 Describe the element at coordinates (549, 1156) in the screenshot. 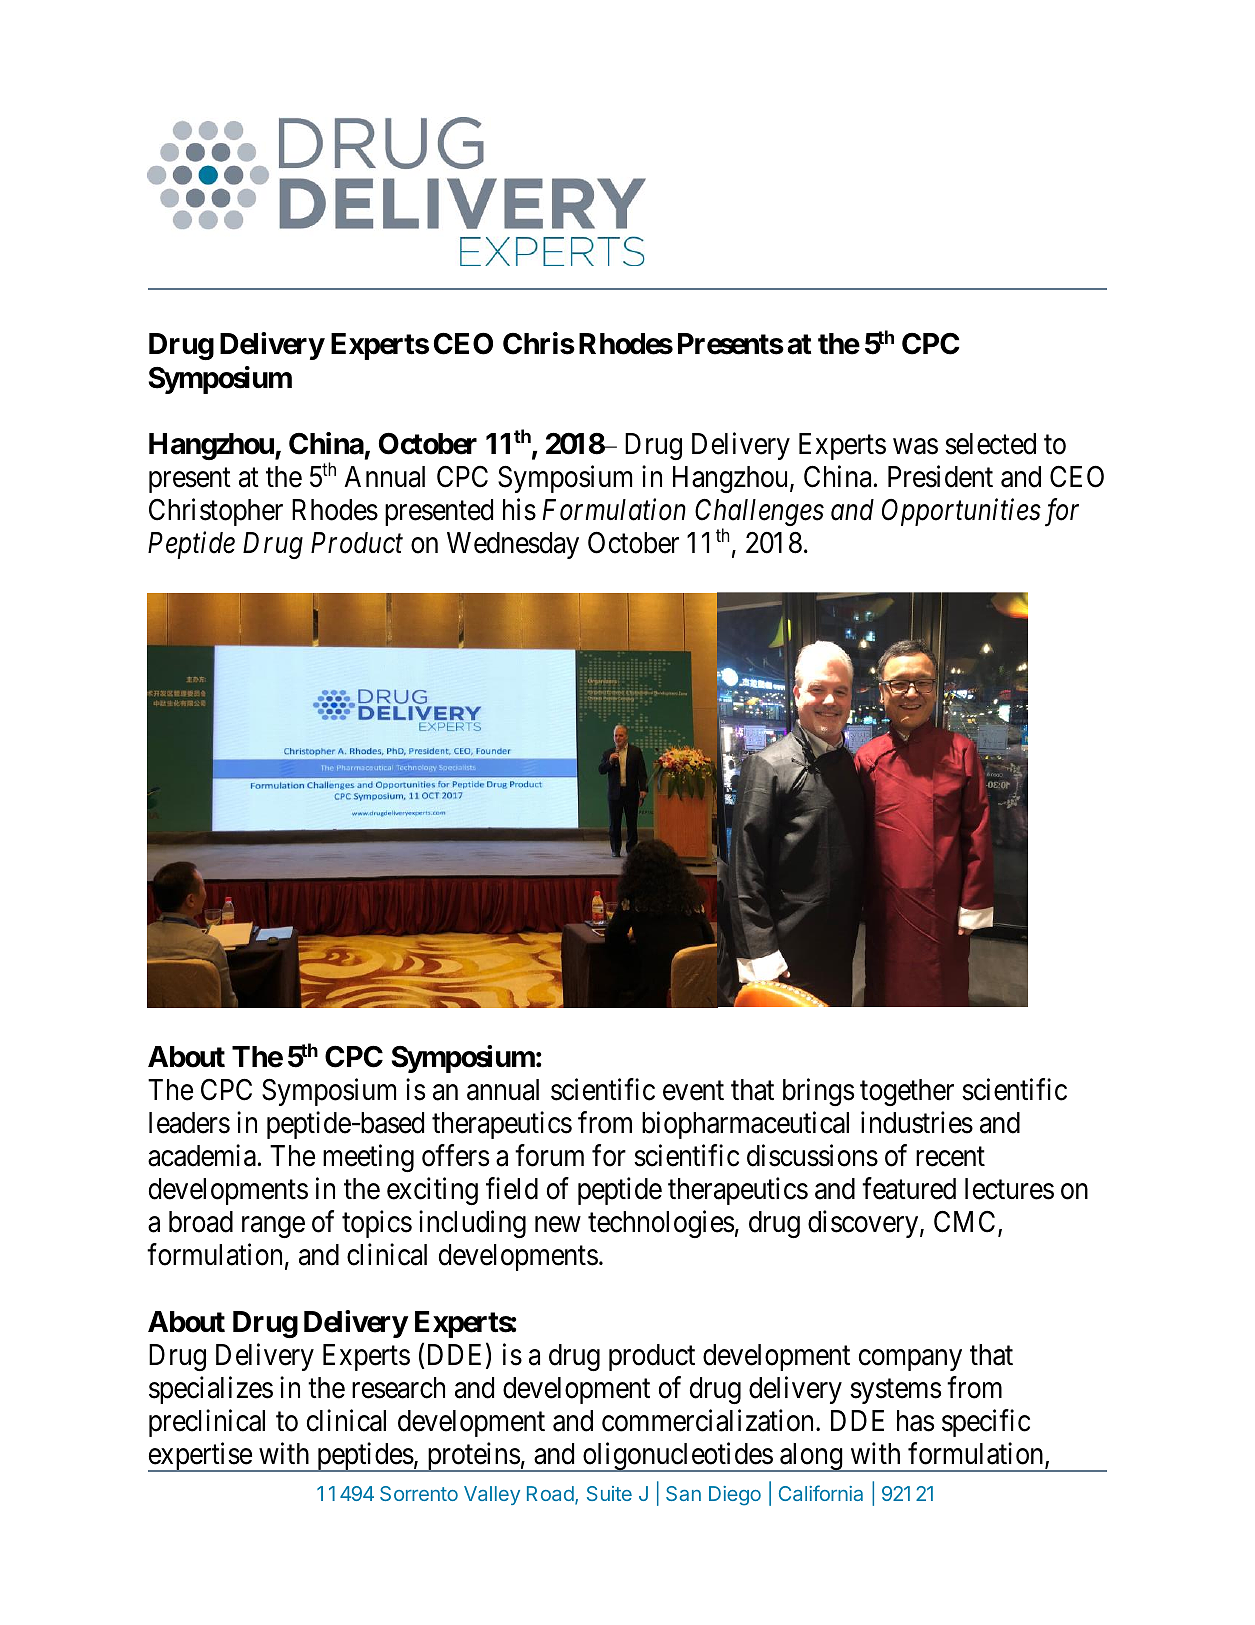

I see `forum` at that location.
